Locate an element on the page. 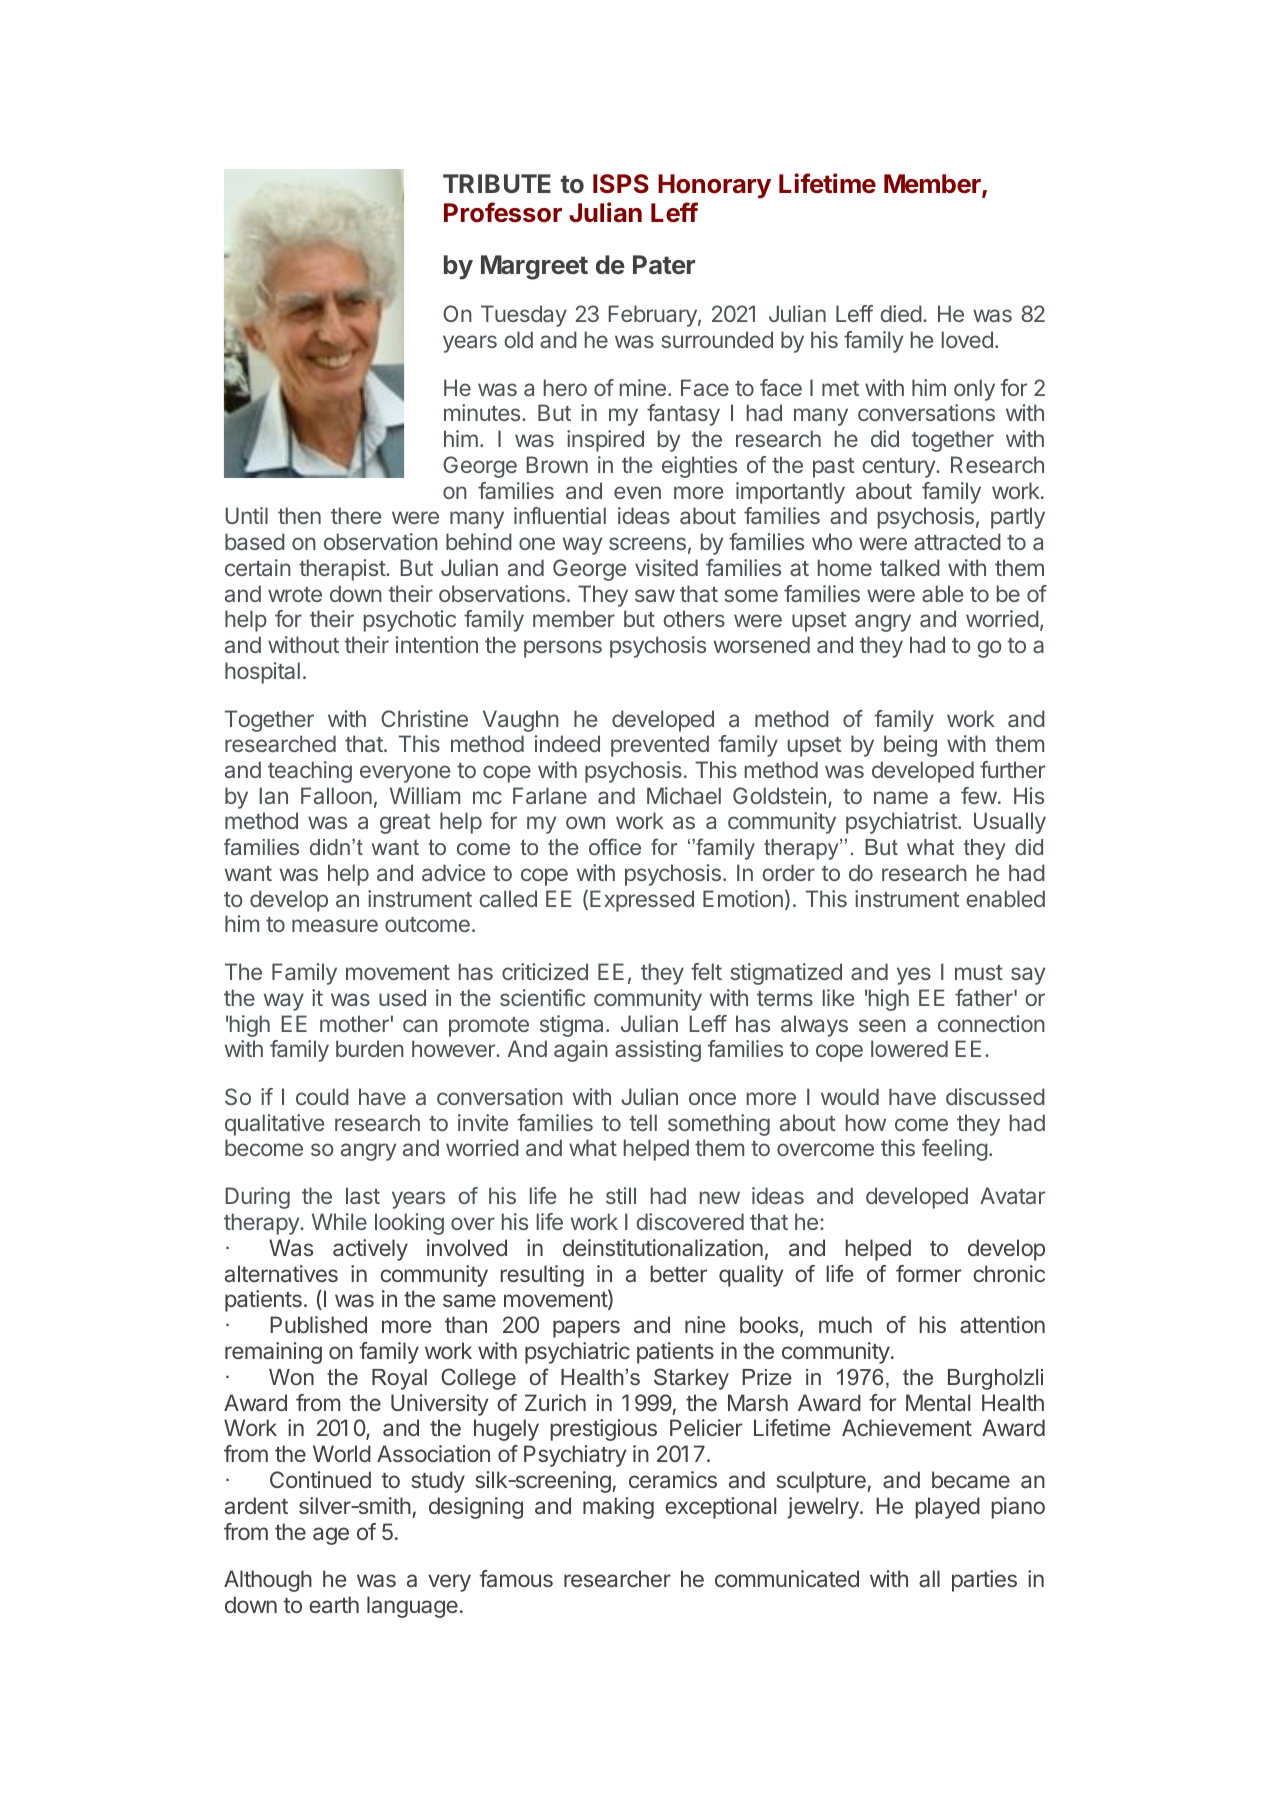 Image resolution: width=1269 pixels, height=1794 pixels. making is located at coordinates (618, 1508).
